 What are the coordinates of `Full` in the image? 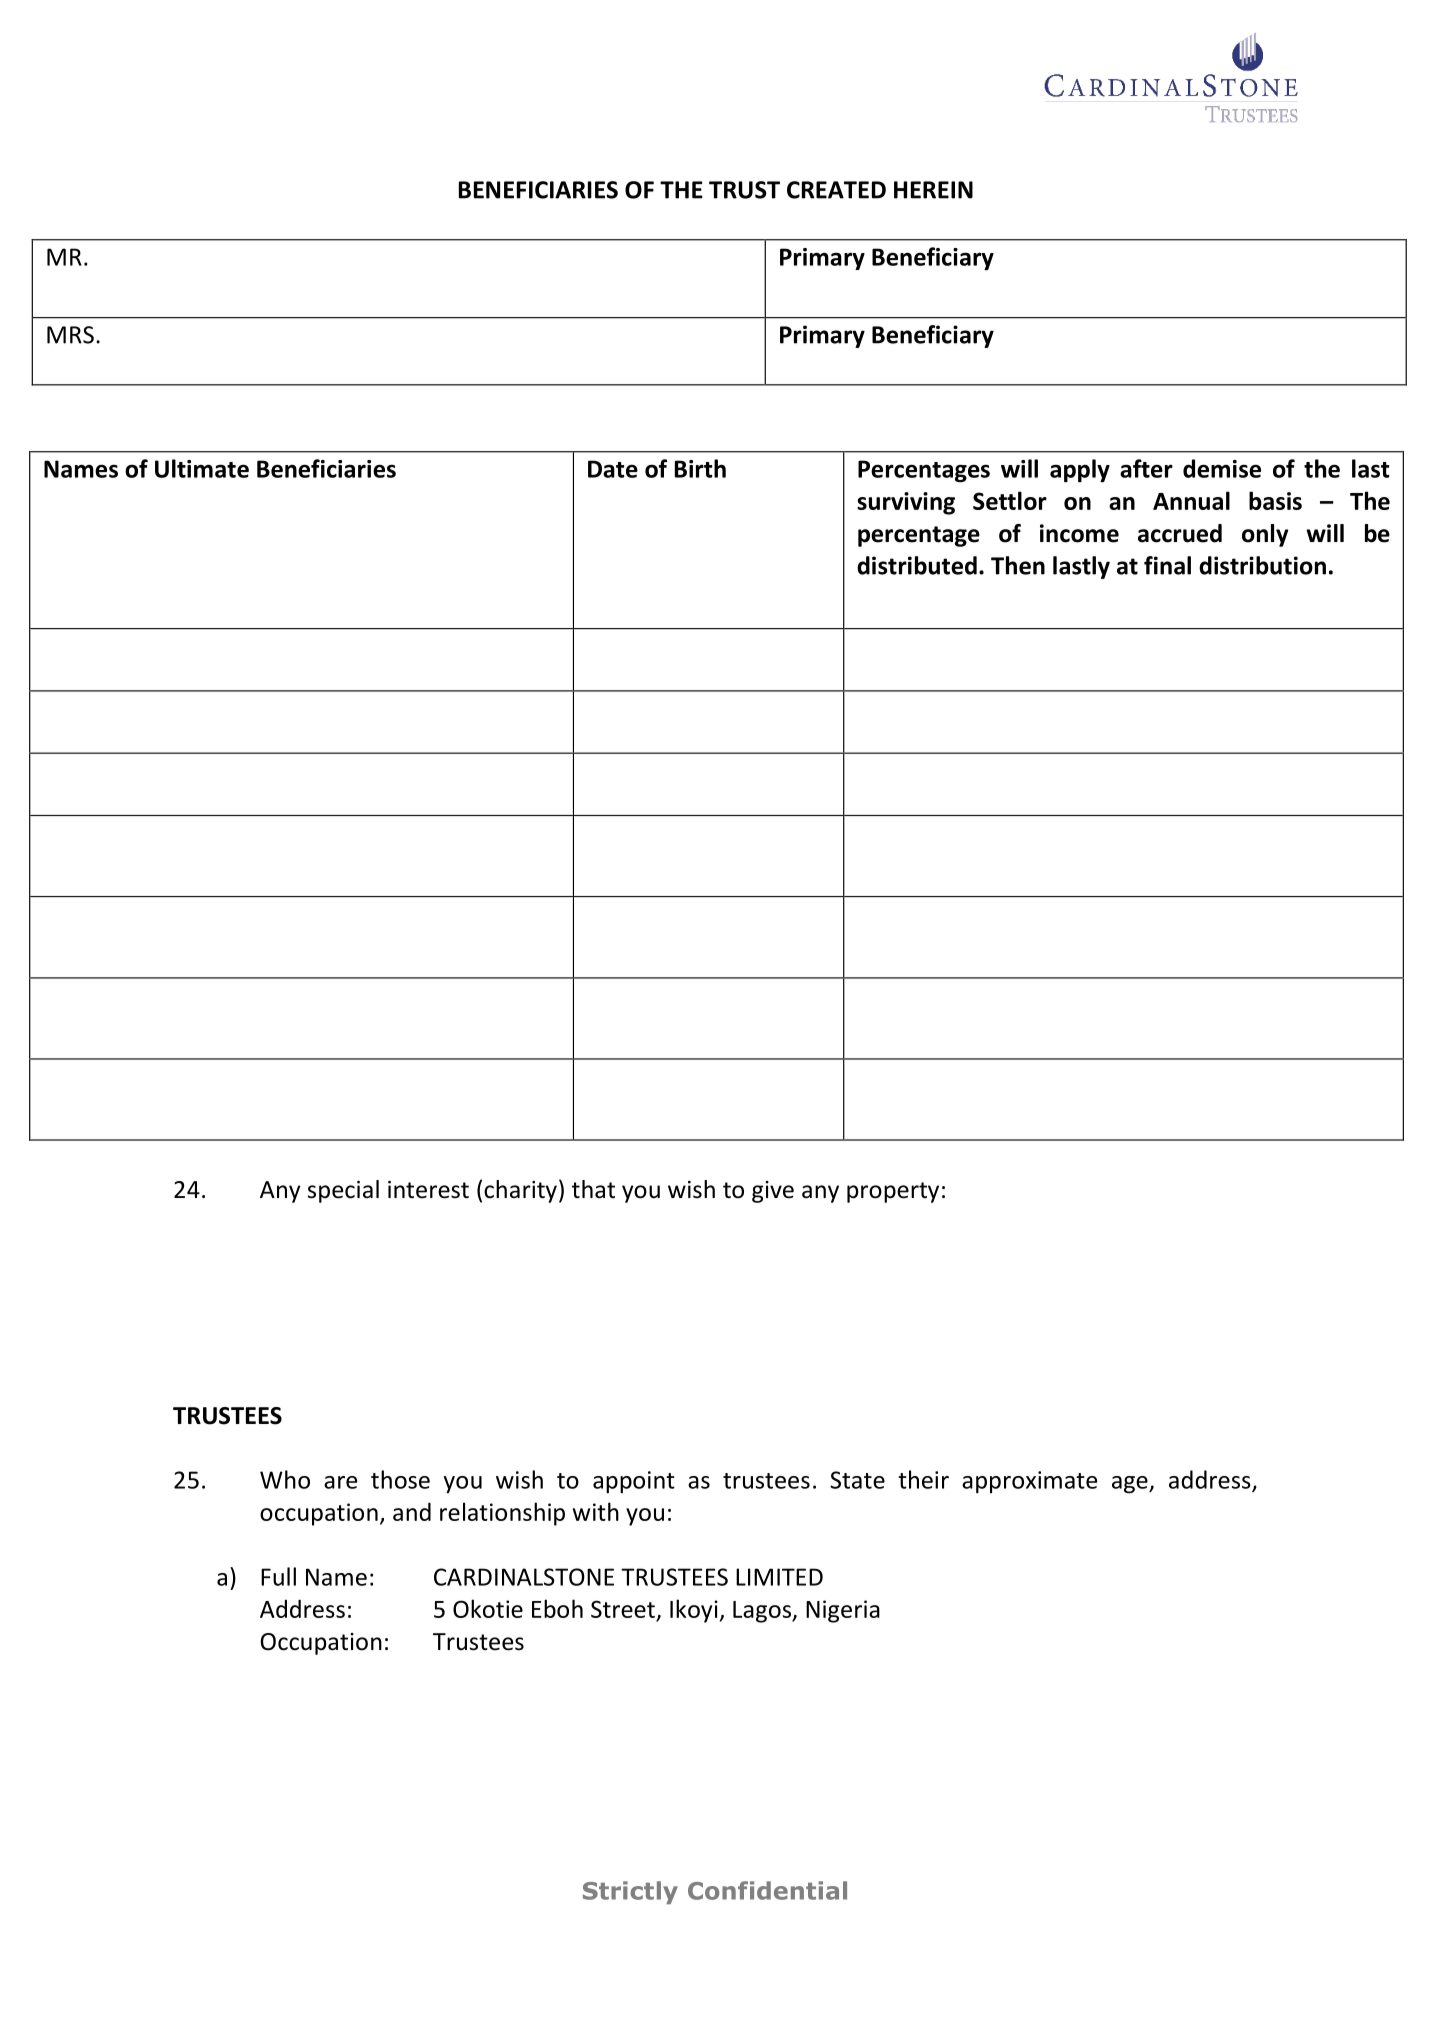 It's located at (278, 1576).
